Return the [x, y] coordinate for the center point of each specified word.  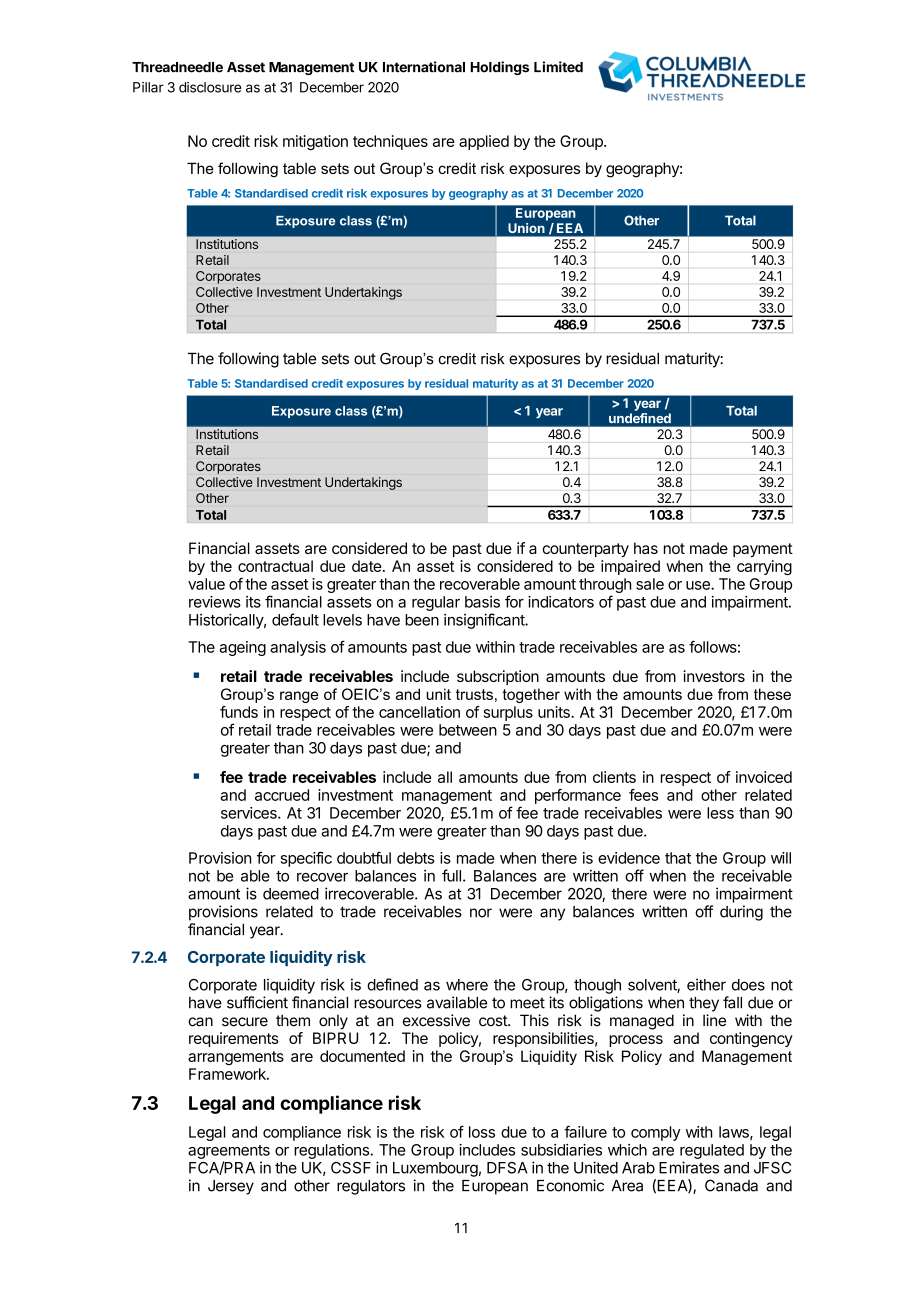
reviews [215, 602]
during [741, 913]
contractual [275, 566]
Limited [558, 67]
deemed [291, 894]
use [699, 585]
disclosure [210, 87]
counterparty [586, 550]
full [451, 875]
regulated [712, 1151]
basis [482, 602]
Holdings [499, 68]
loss [482, 1132]
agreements [229, 1152]
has [646, 548]
